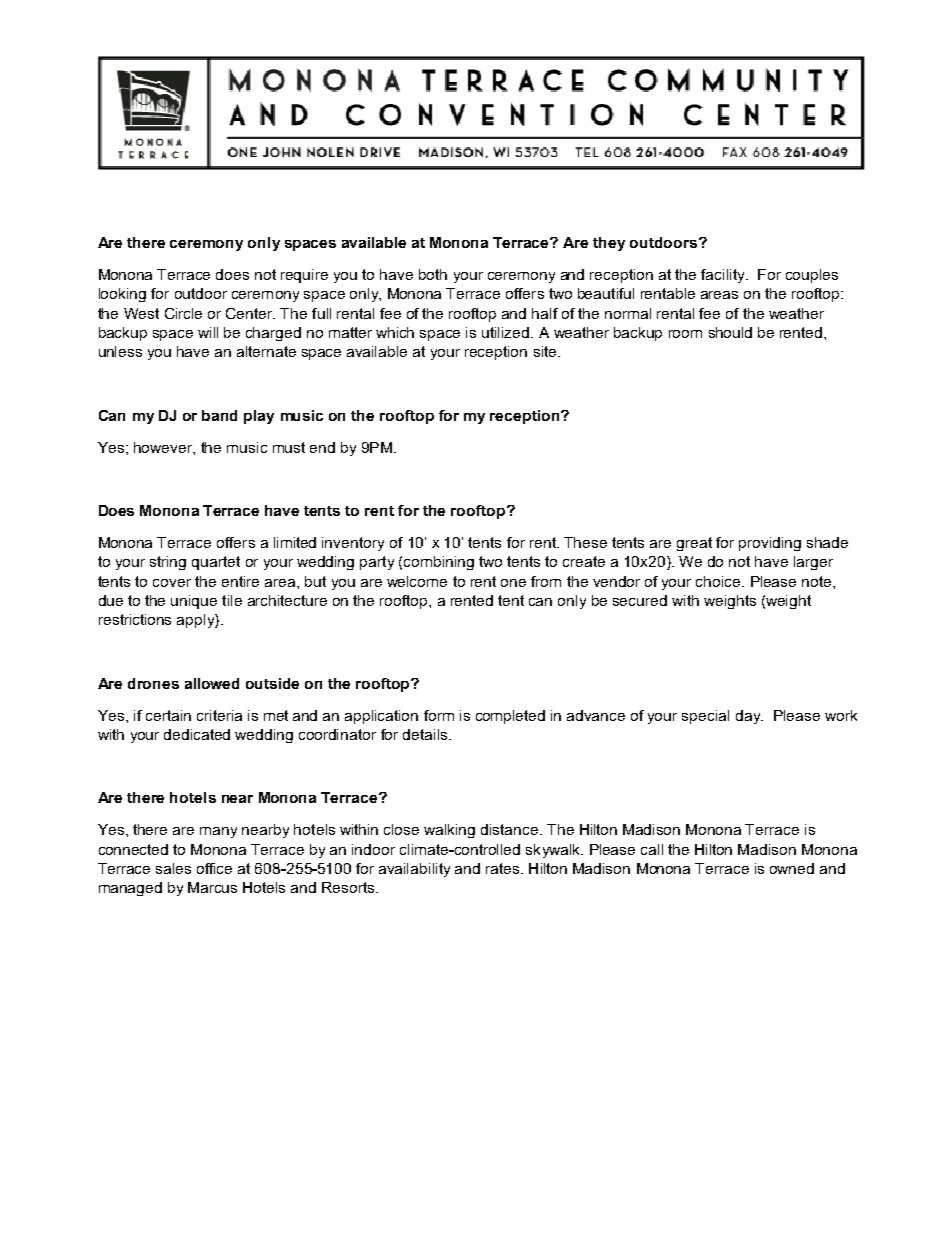  I want to click on combining, so click(439, 563).
